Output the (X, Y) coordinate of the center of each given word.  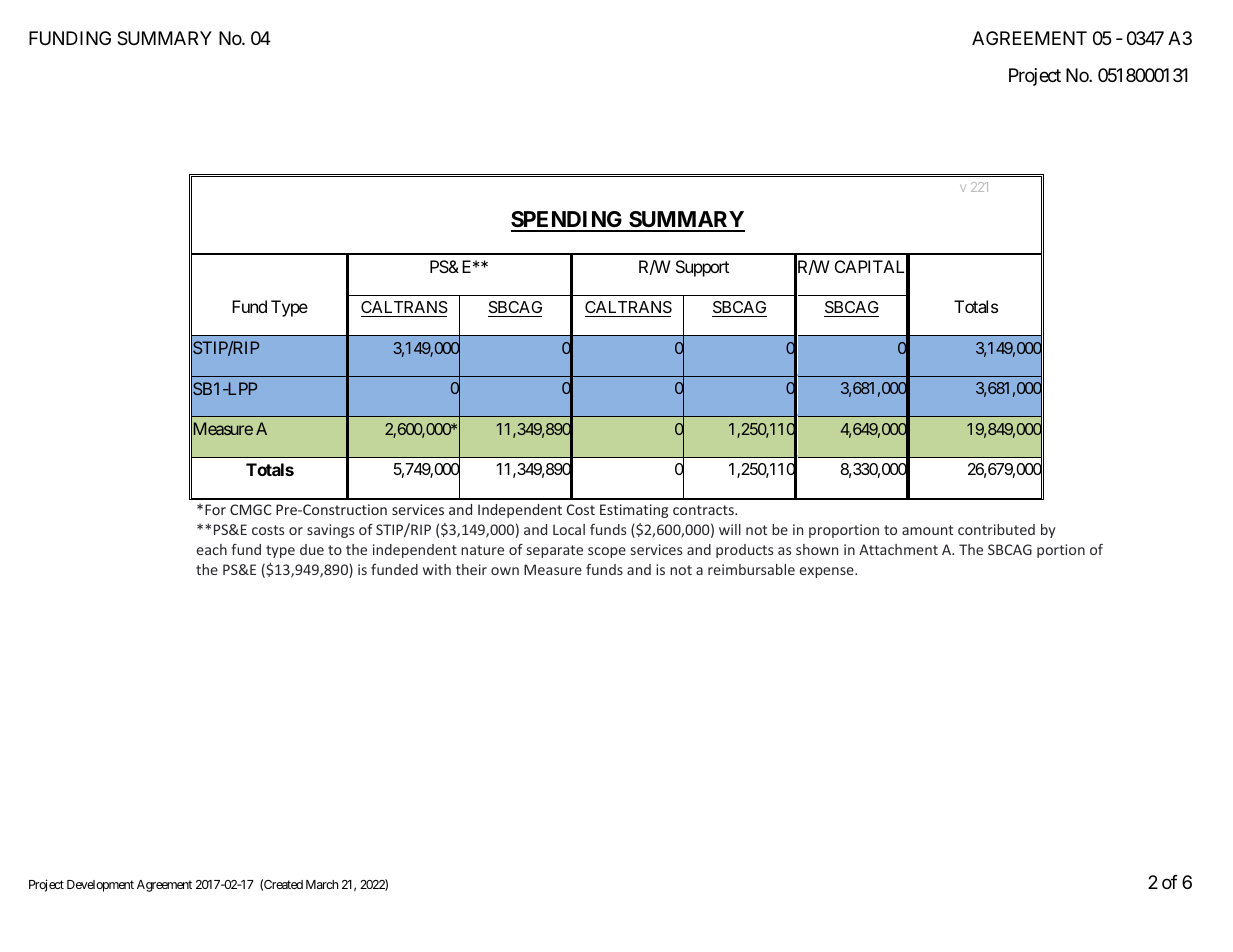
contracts (704, 510)
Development (100, 886)
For (215, 509)
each (212, 549)
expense (828, 572)
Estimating (634, 511)
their (471, 569)
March (322, 884)
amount (927, 530)
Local (569, 529)
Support (702, 268)
